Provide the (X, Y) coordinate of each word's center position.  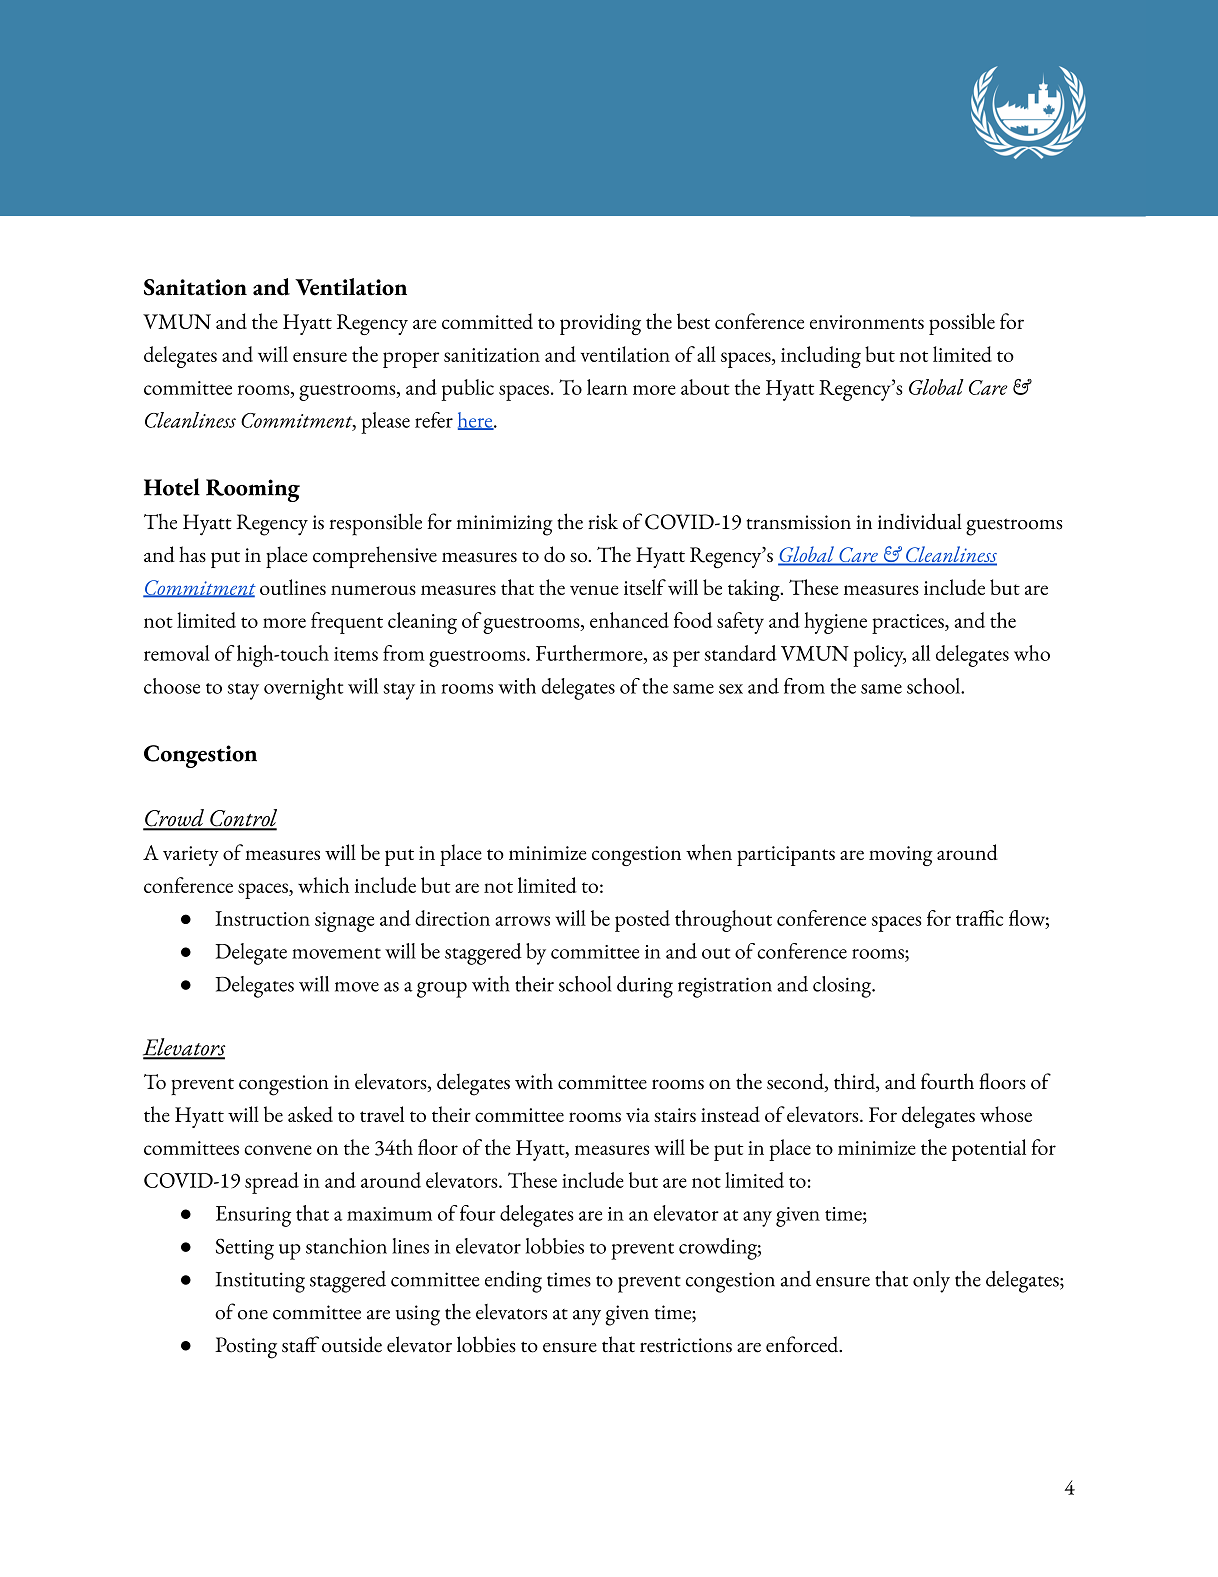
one (253, 1315)
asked (310, 1114)
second (796, 1082)
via (638, 1115)
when (709, 852)
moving (901, 856)
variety (191, 856)
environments (867, 322)
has (192, 554)
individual (920, 521)
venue (594, 590)
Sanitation (195, 287)
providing (600, 324)
